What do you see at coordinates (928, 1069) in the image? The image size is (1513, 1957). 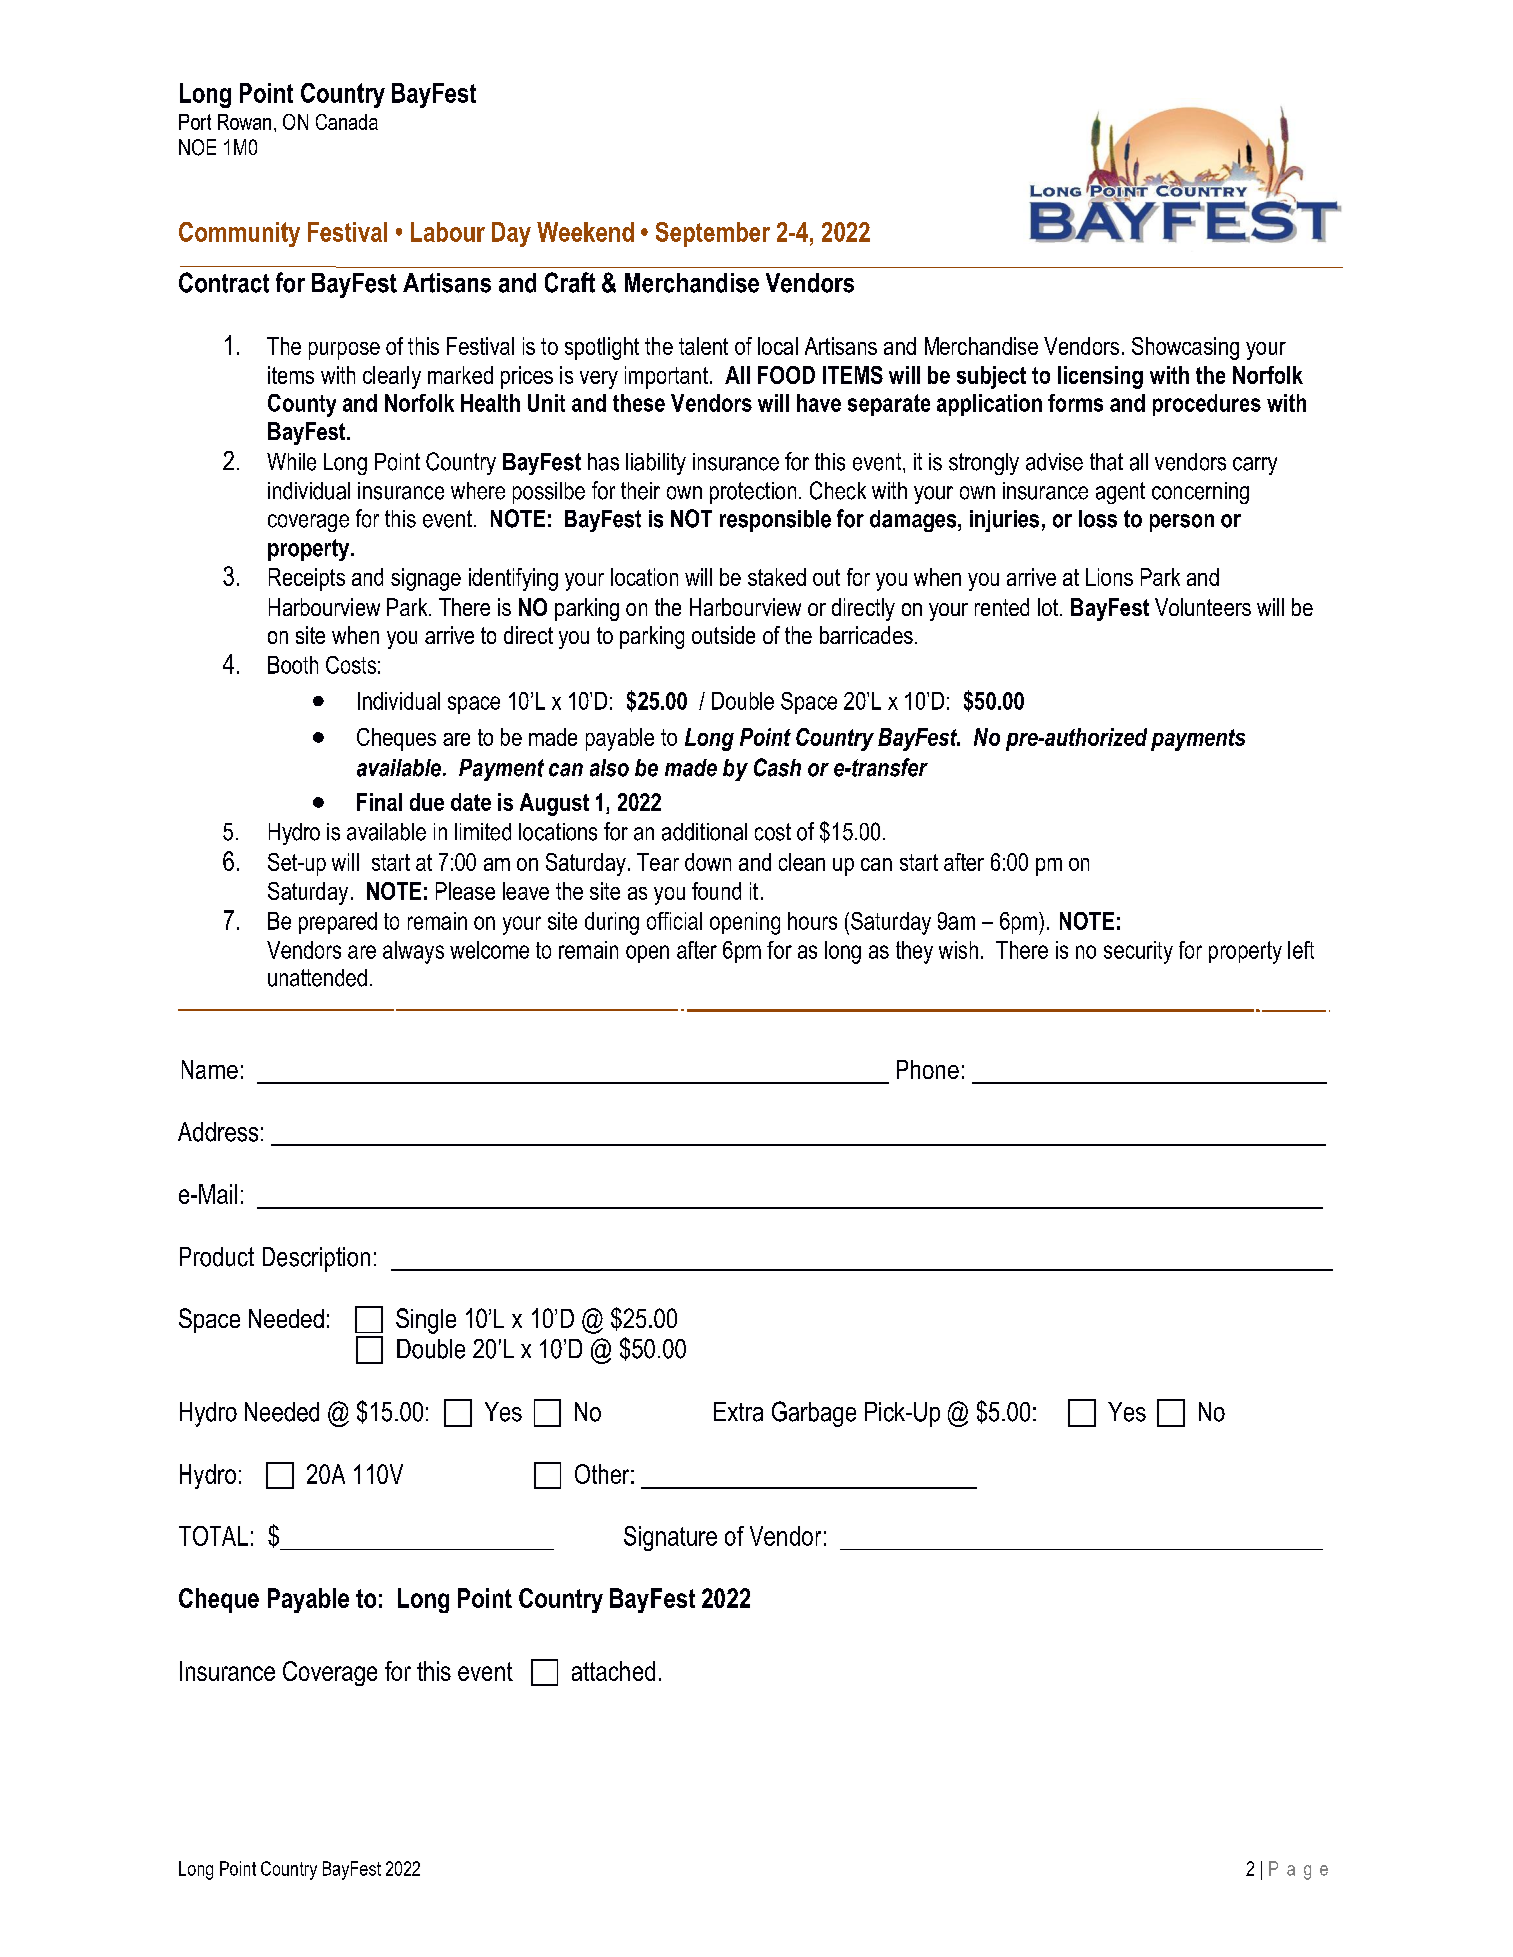 I see `Phone` at bounding box center [928, 1069].
